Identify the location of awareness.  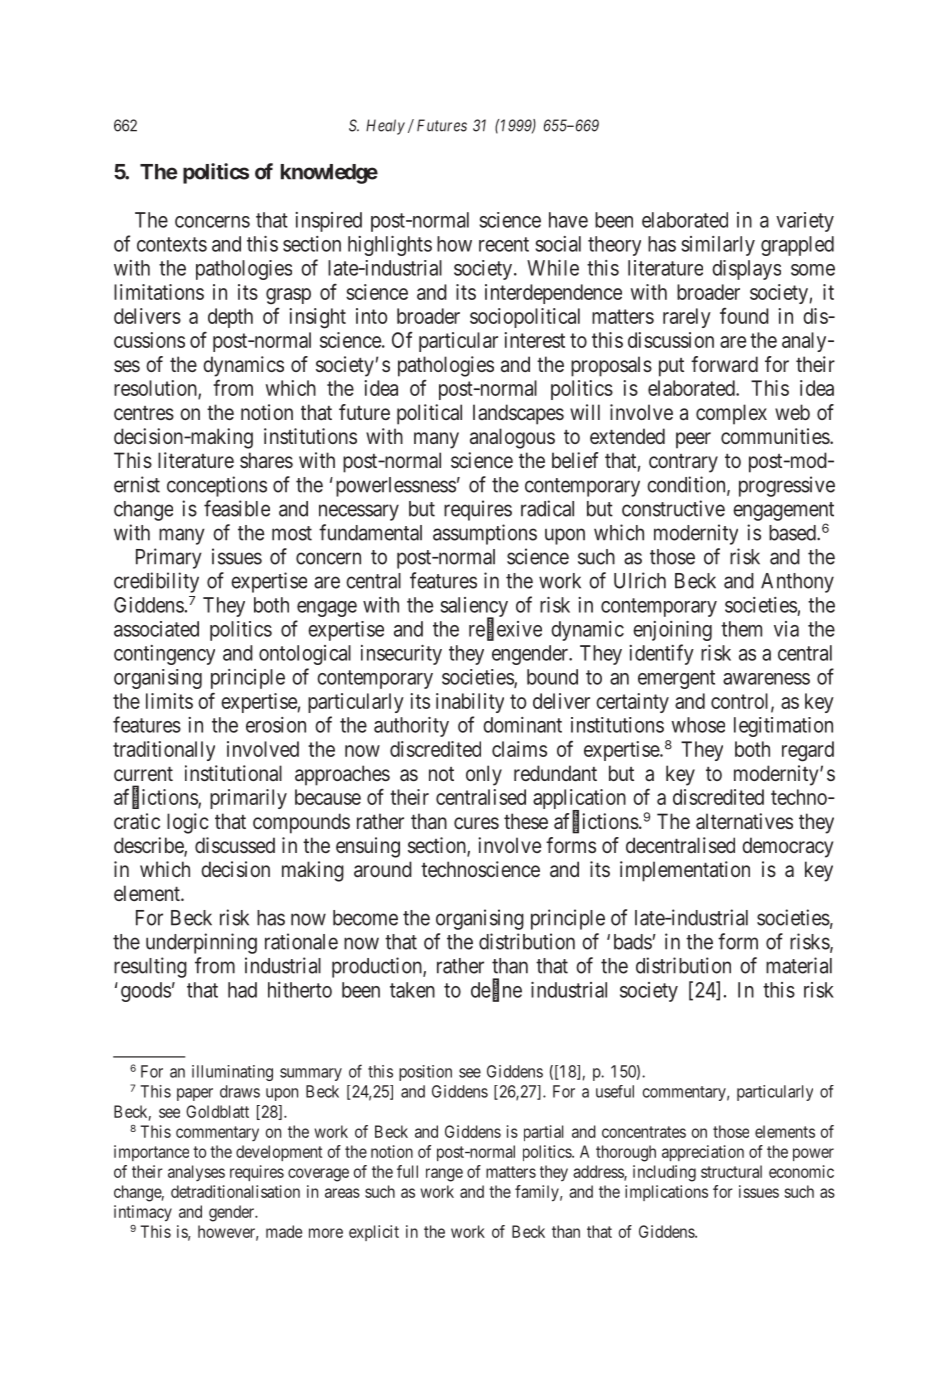
(766, 679).
